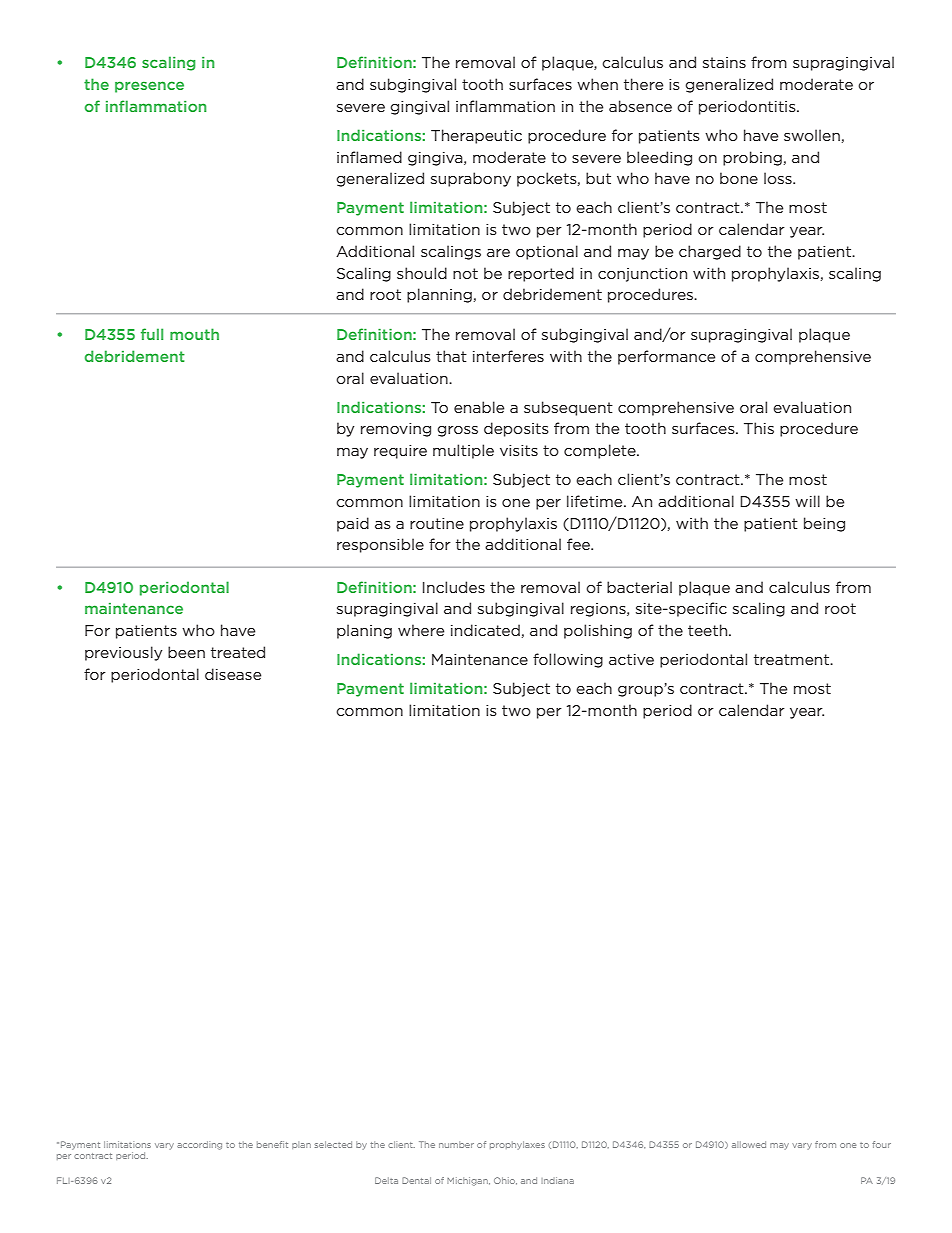 This screenshot has height=1233, width=952. I want to click on according, so click(199, 1145).
